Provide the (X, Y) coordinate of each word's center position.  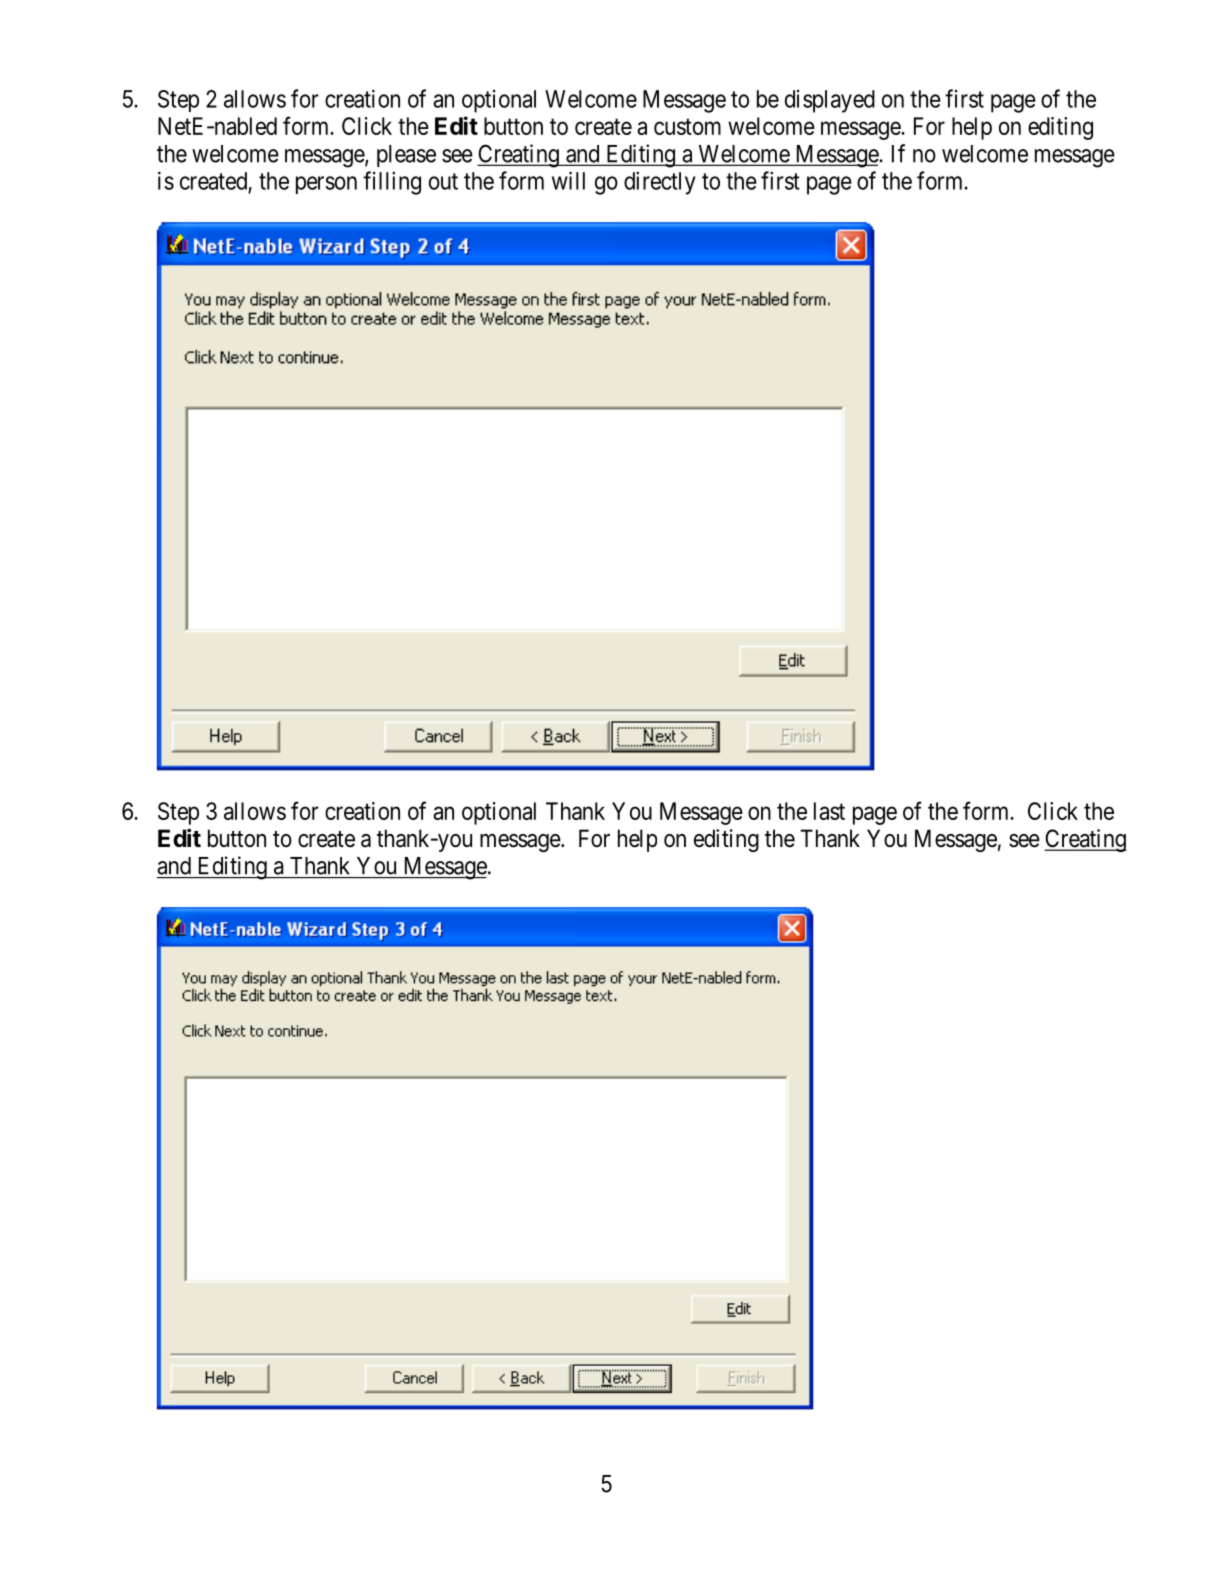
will (568, 180)
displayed (830, 101)
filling (392, 183)
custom (687, 127)
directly (660, 183)
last (829, 811)
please (406, 156)
